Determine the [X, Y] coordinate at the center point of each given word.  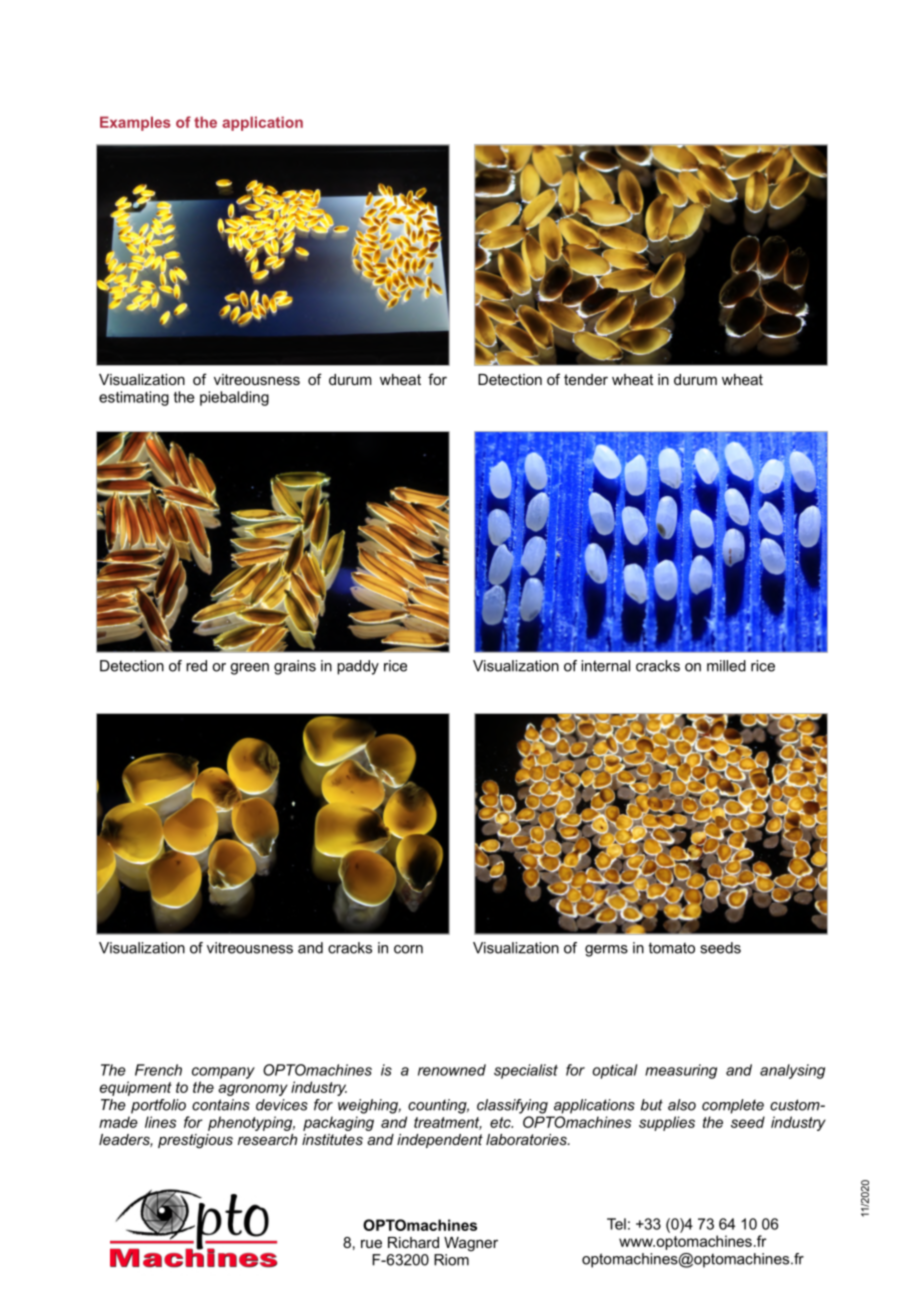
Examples [135, 123]
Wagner [471, 1244]
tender [586, 379]
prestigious [195, 1141]
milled [726, 666]
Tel [616, 1224]
